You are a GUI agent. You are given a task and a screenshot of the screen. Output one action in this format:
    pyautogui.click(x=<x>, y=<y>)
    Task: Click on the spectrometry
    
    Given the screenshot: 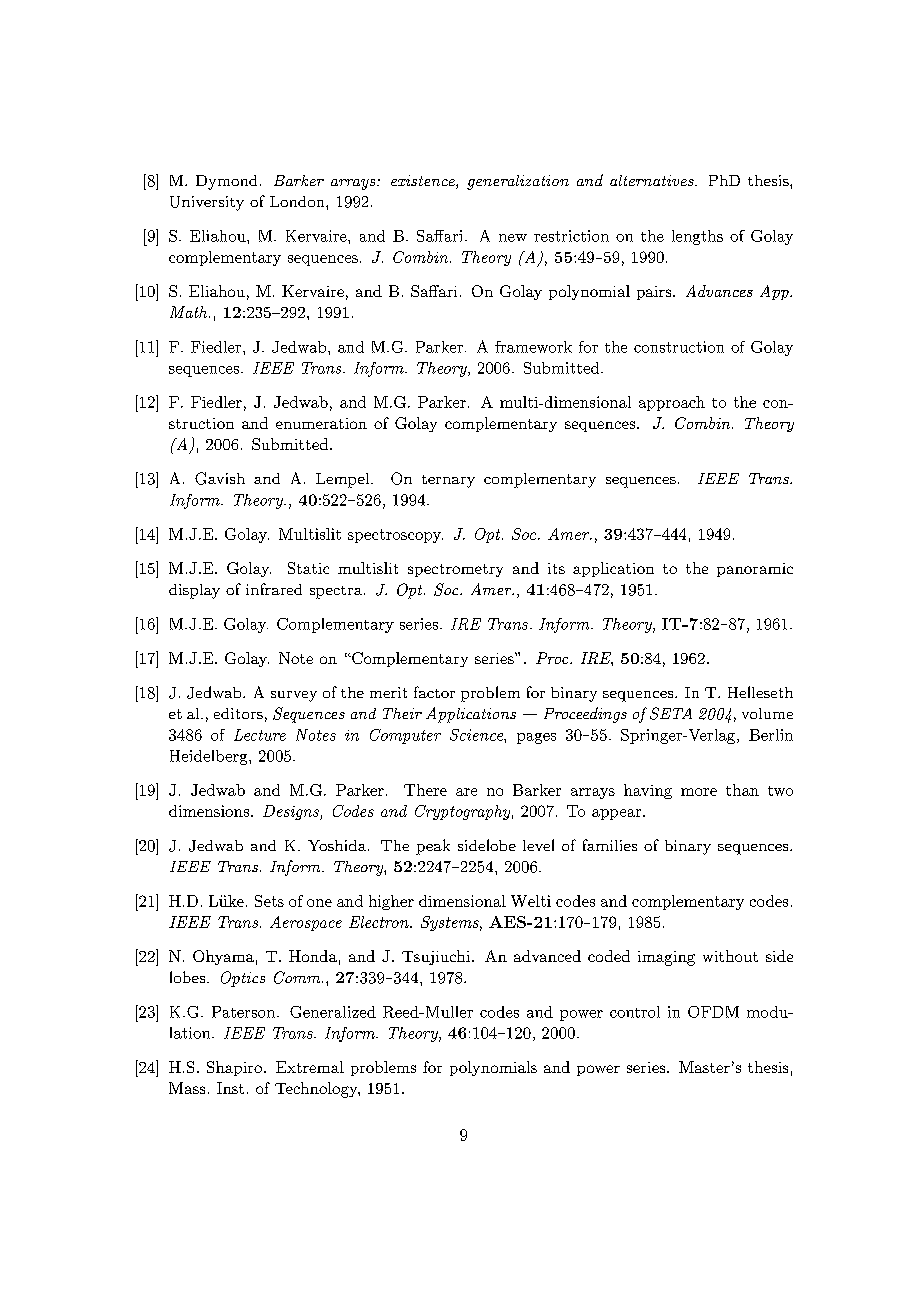 What is the action you would take?
    pyautogui.click(x=455, y=570)
